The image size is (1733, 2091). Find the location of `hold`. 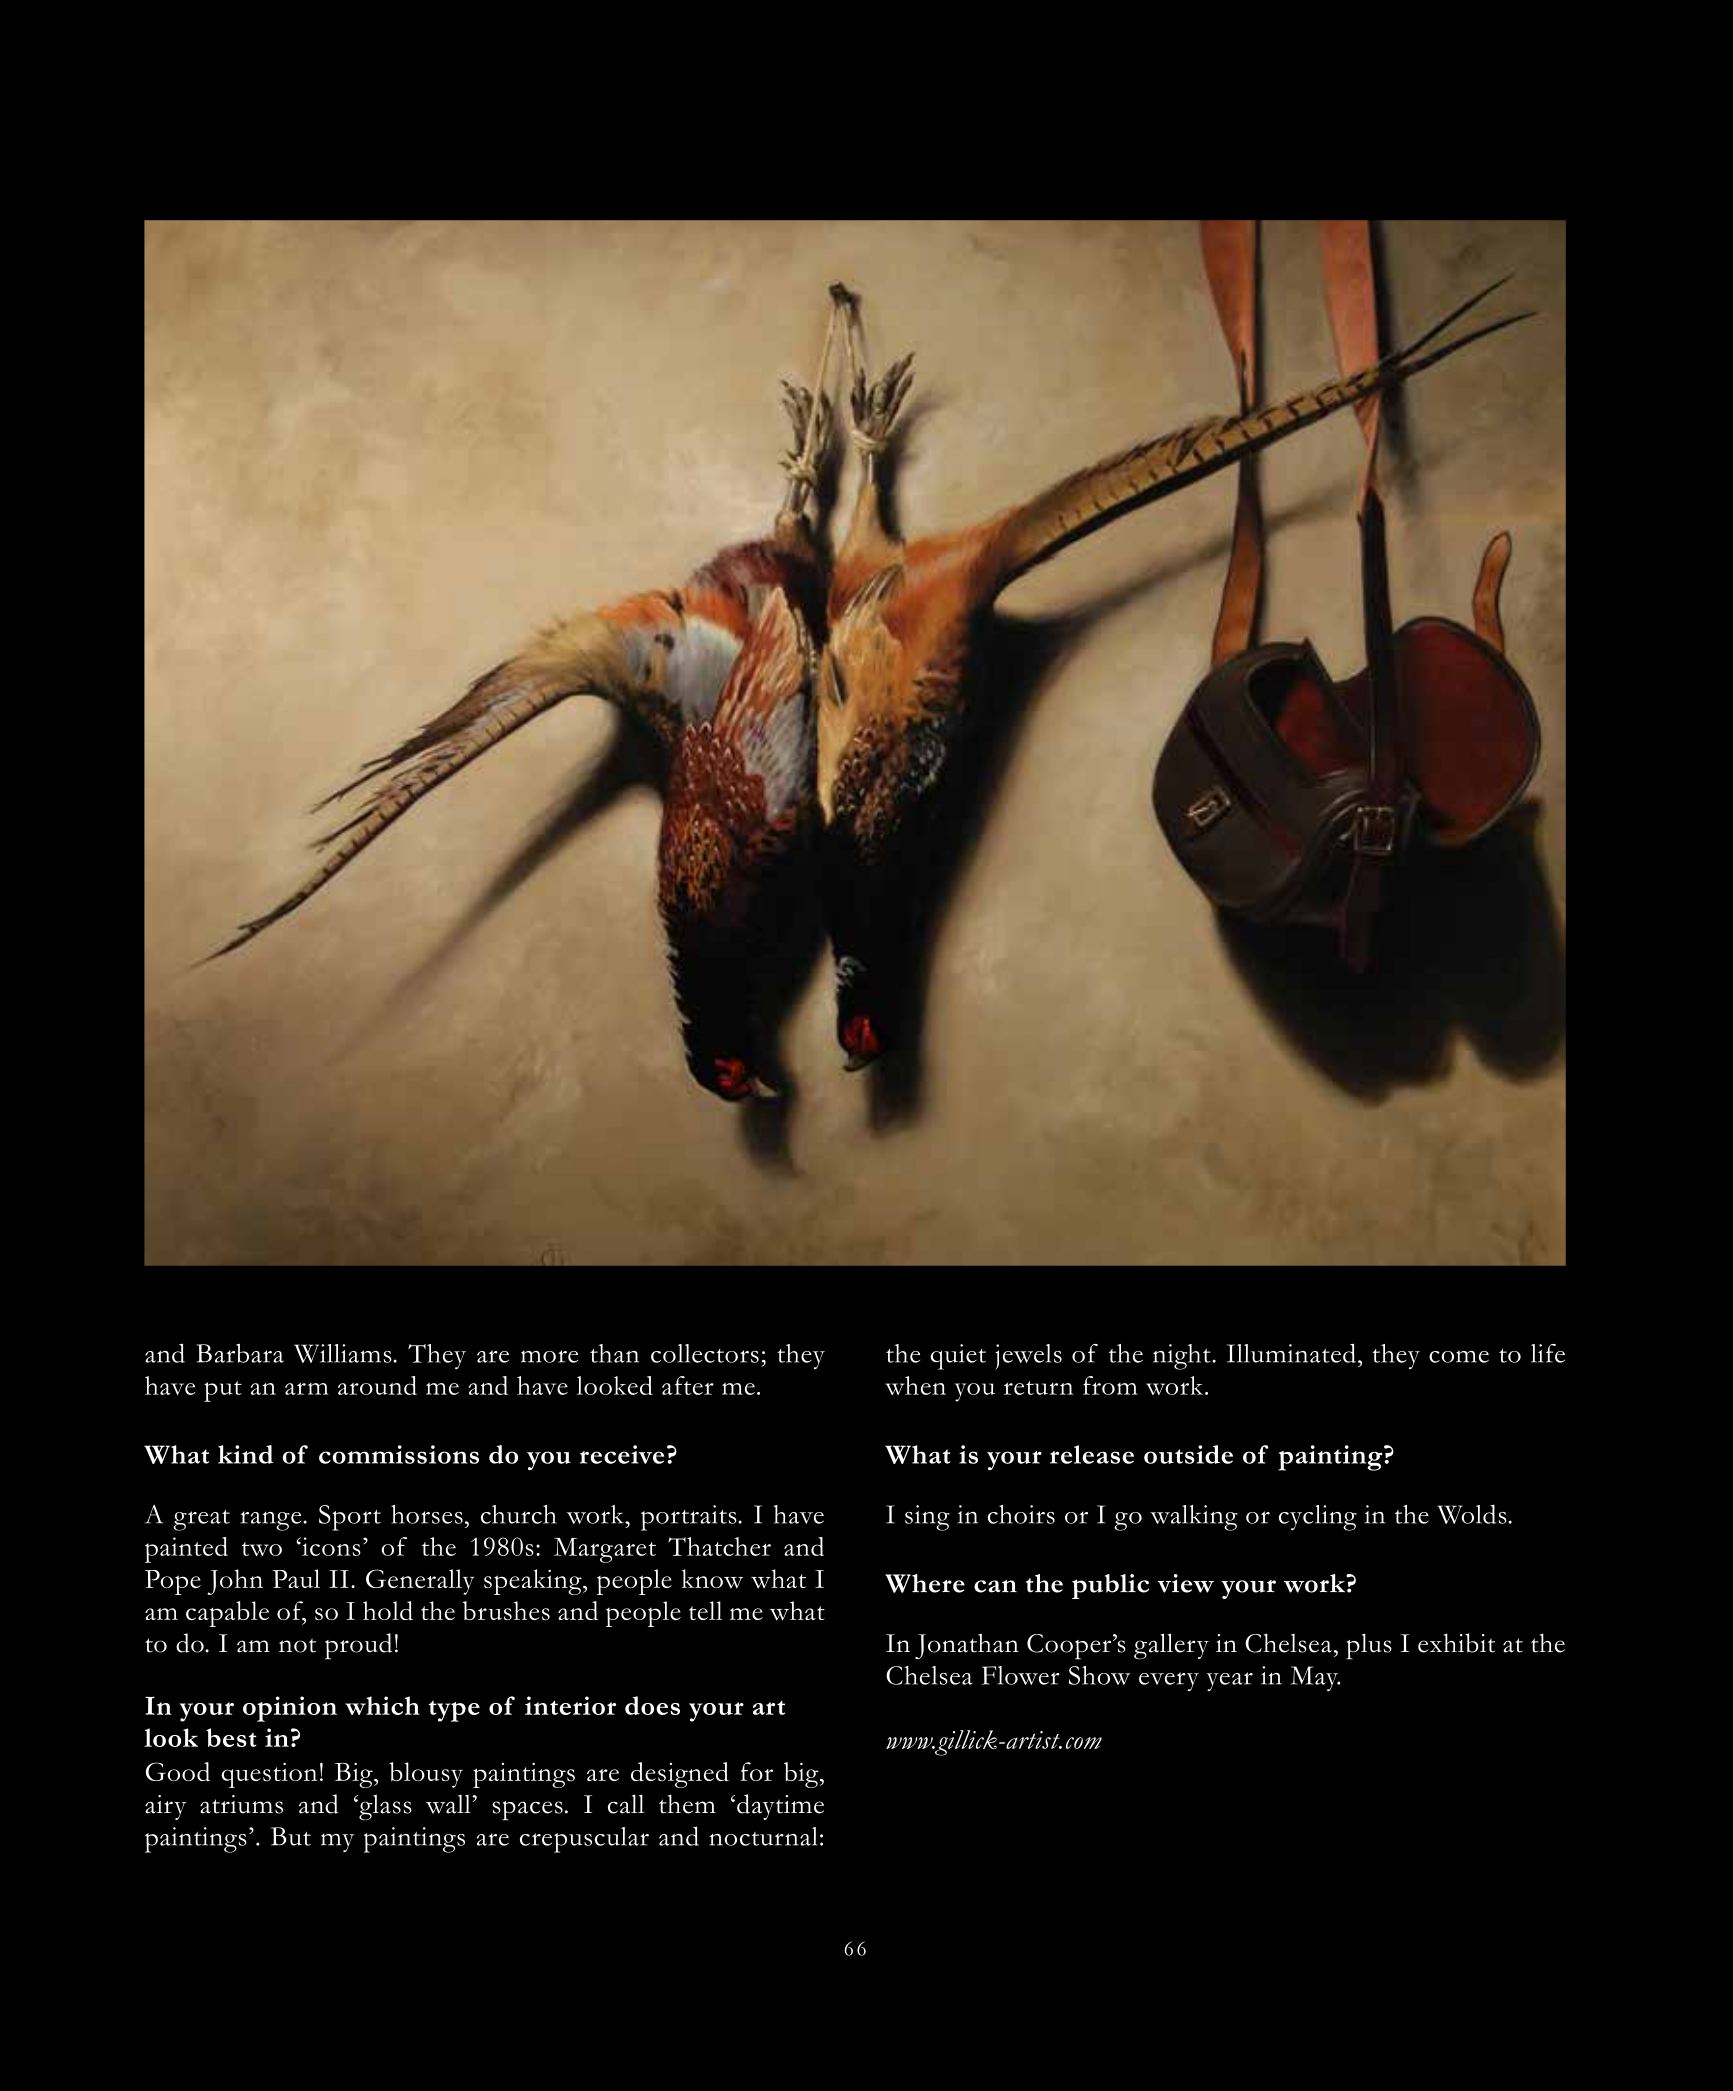

hold is located at coordinates (388, 1610).
